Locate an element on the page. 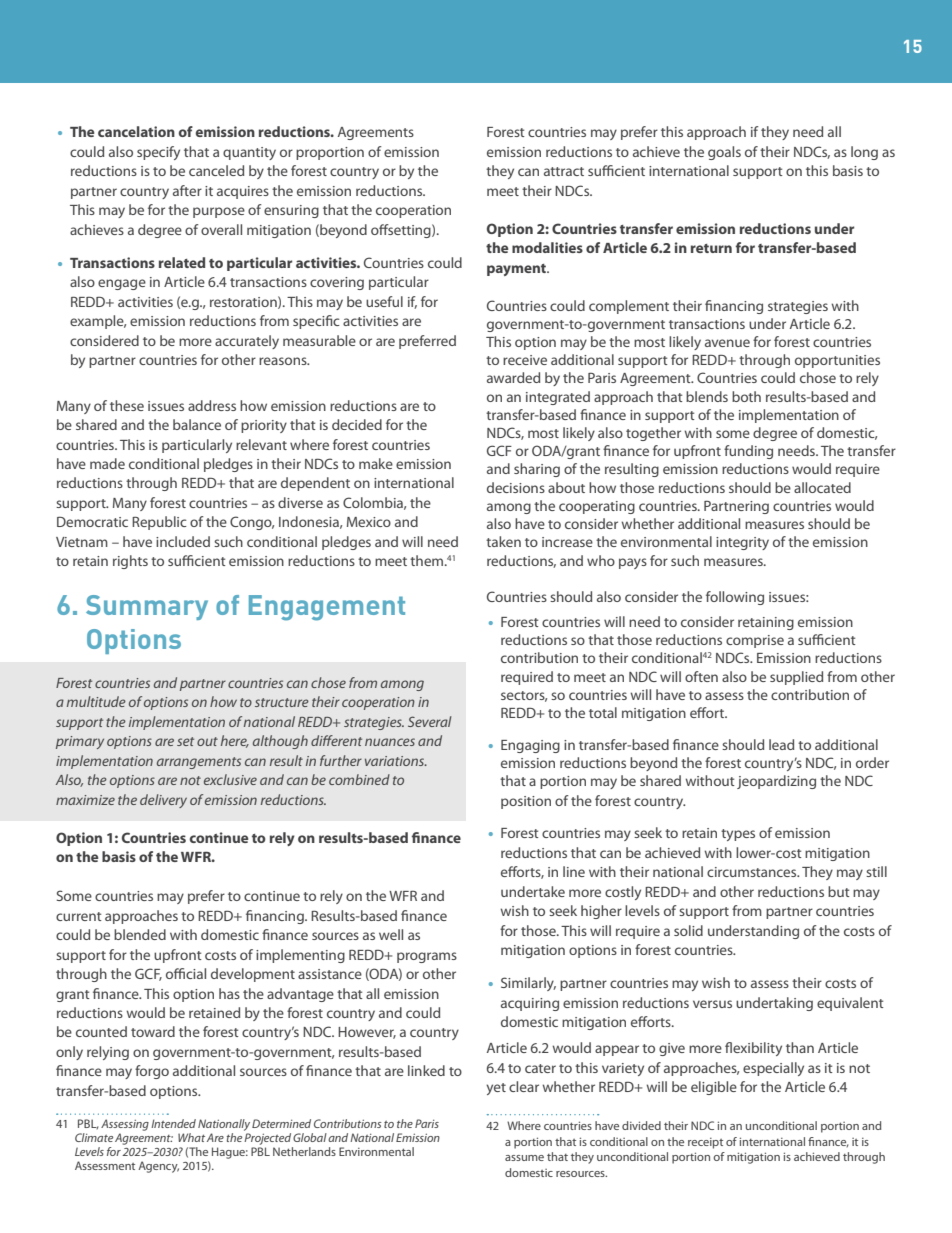 Image resolution: width=952 pixels, height=1233 pixels. receipt is located at coordinates (705, 1143).
